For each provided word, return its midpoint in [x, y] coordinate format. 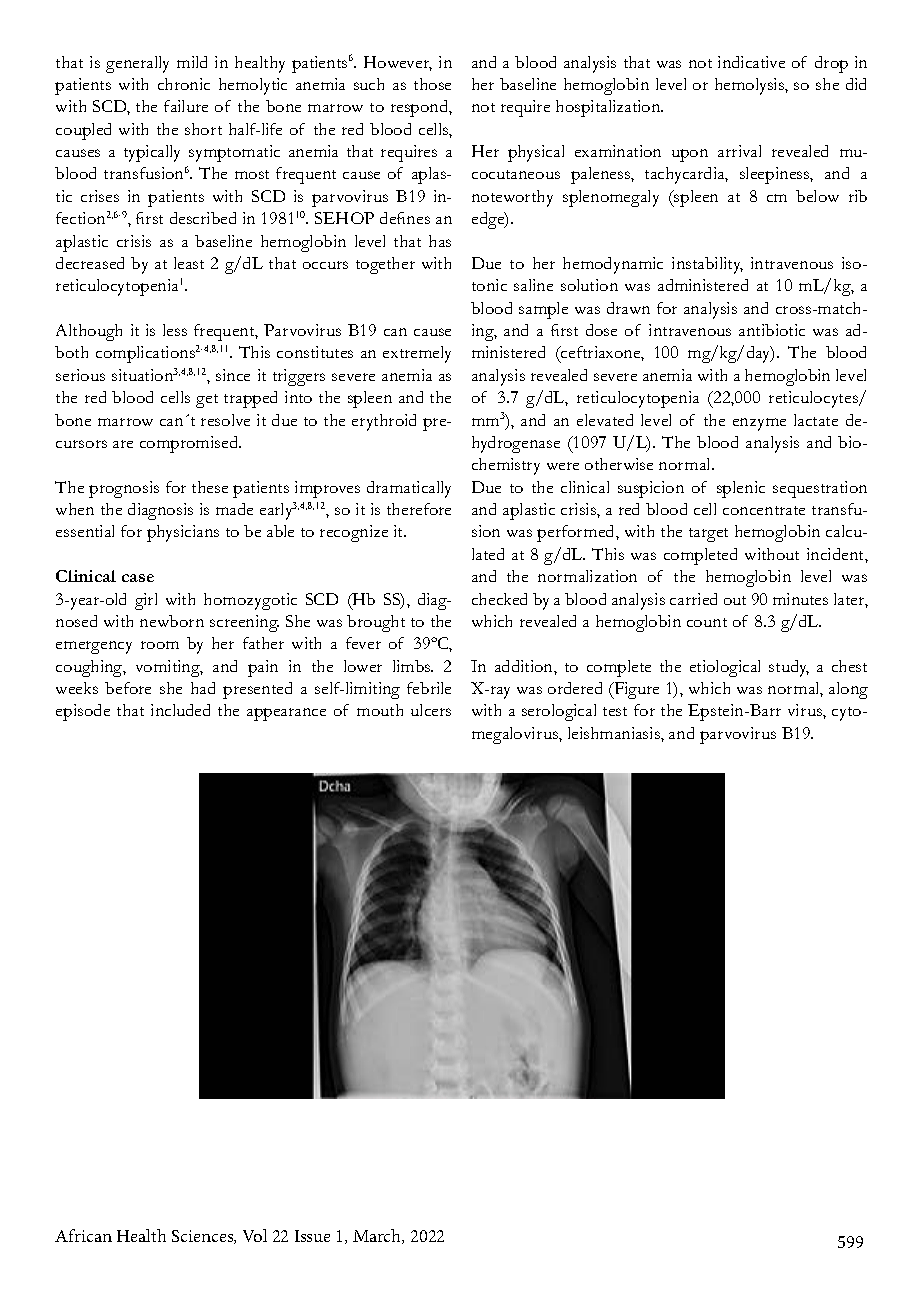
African [83, 1235]
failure [186, 106]
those [432, 84]
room [160, 645]
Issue [312, 1236]
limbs [413, 666]
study [789, 668]
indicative [751, 62]
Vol [255, 1235]
